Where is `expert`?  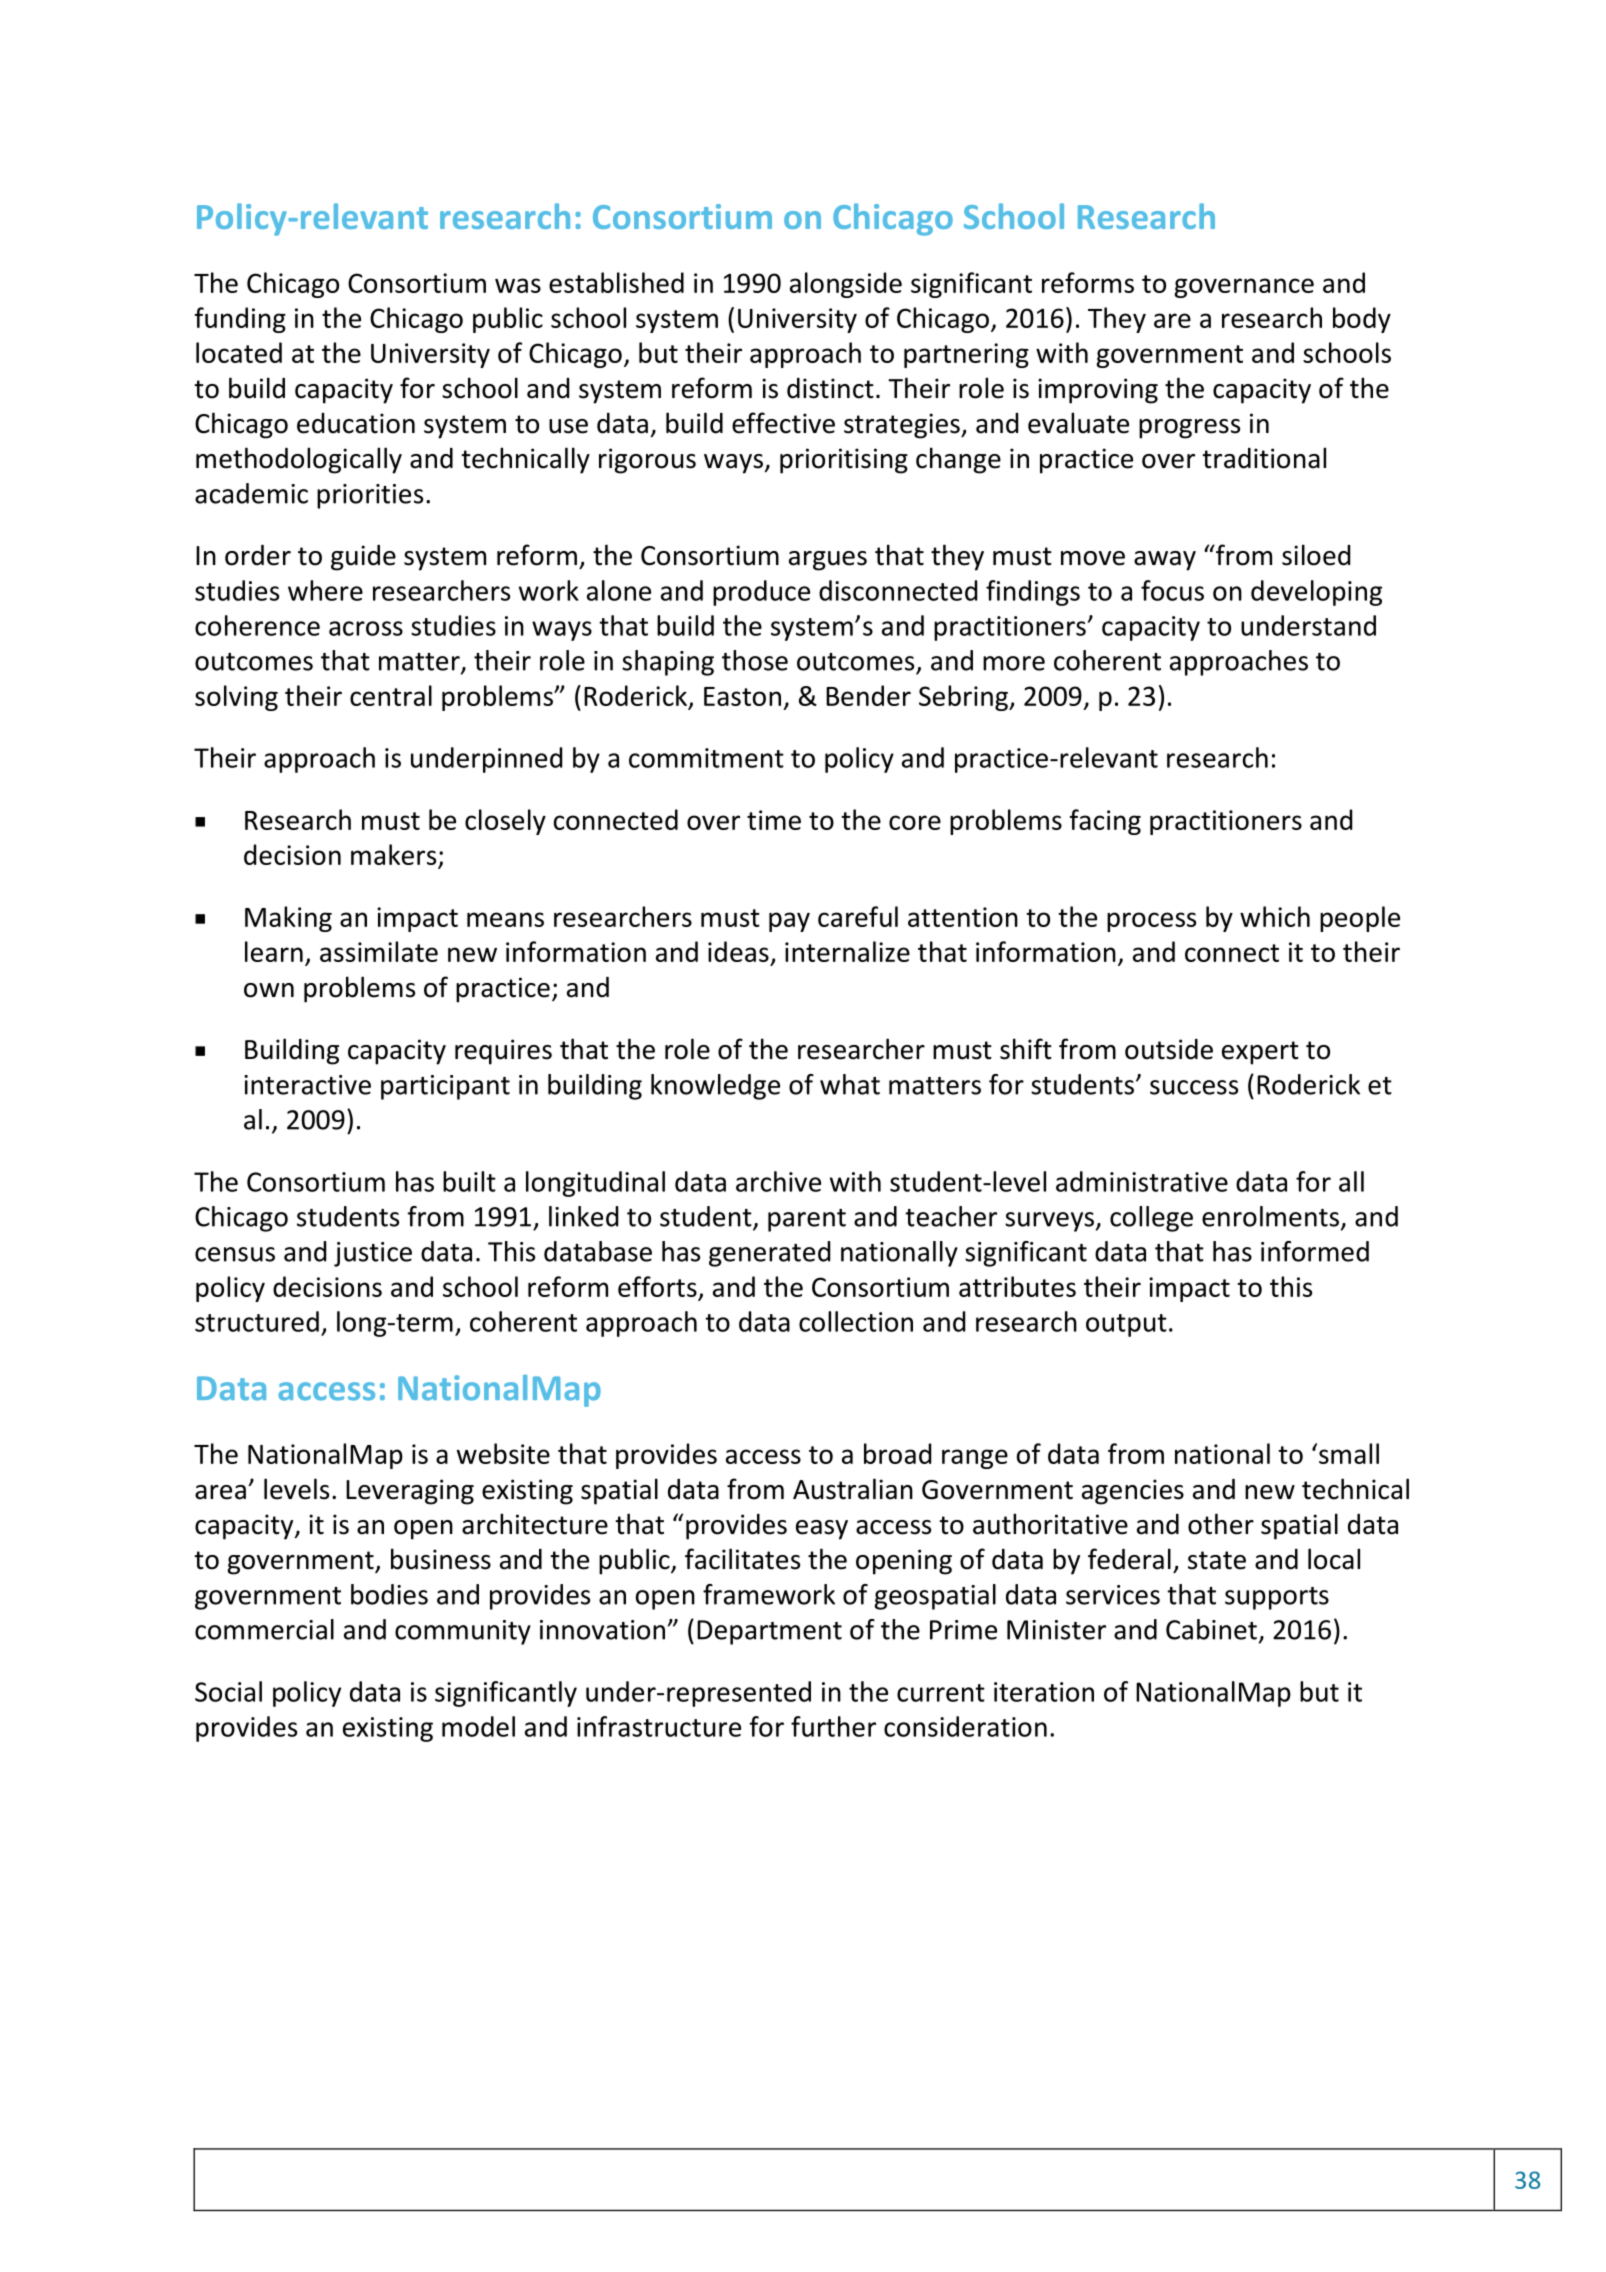
expert is located at coordinates (1260, 1053).
